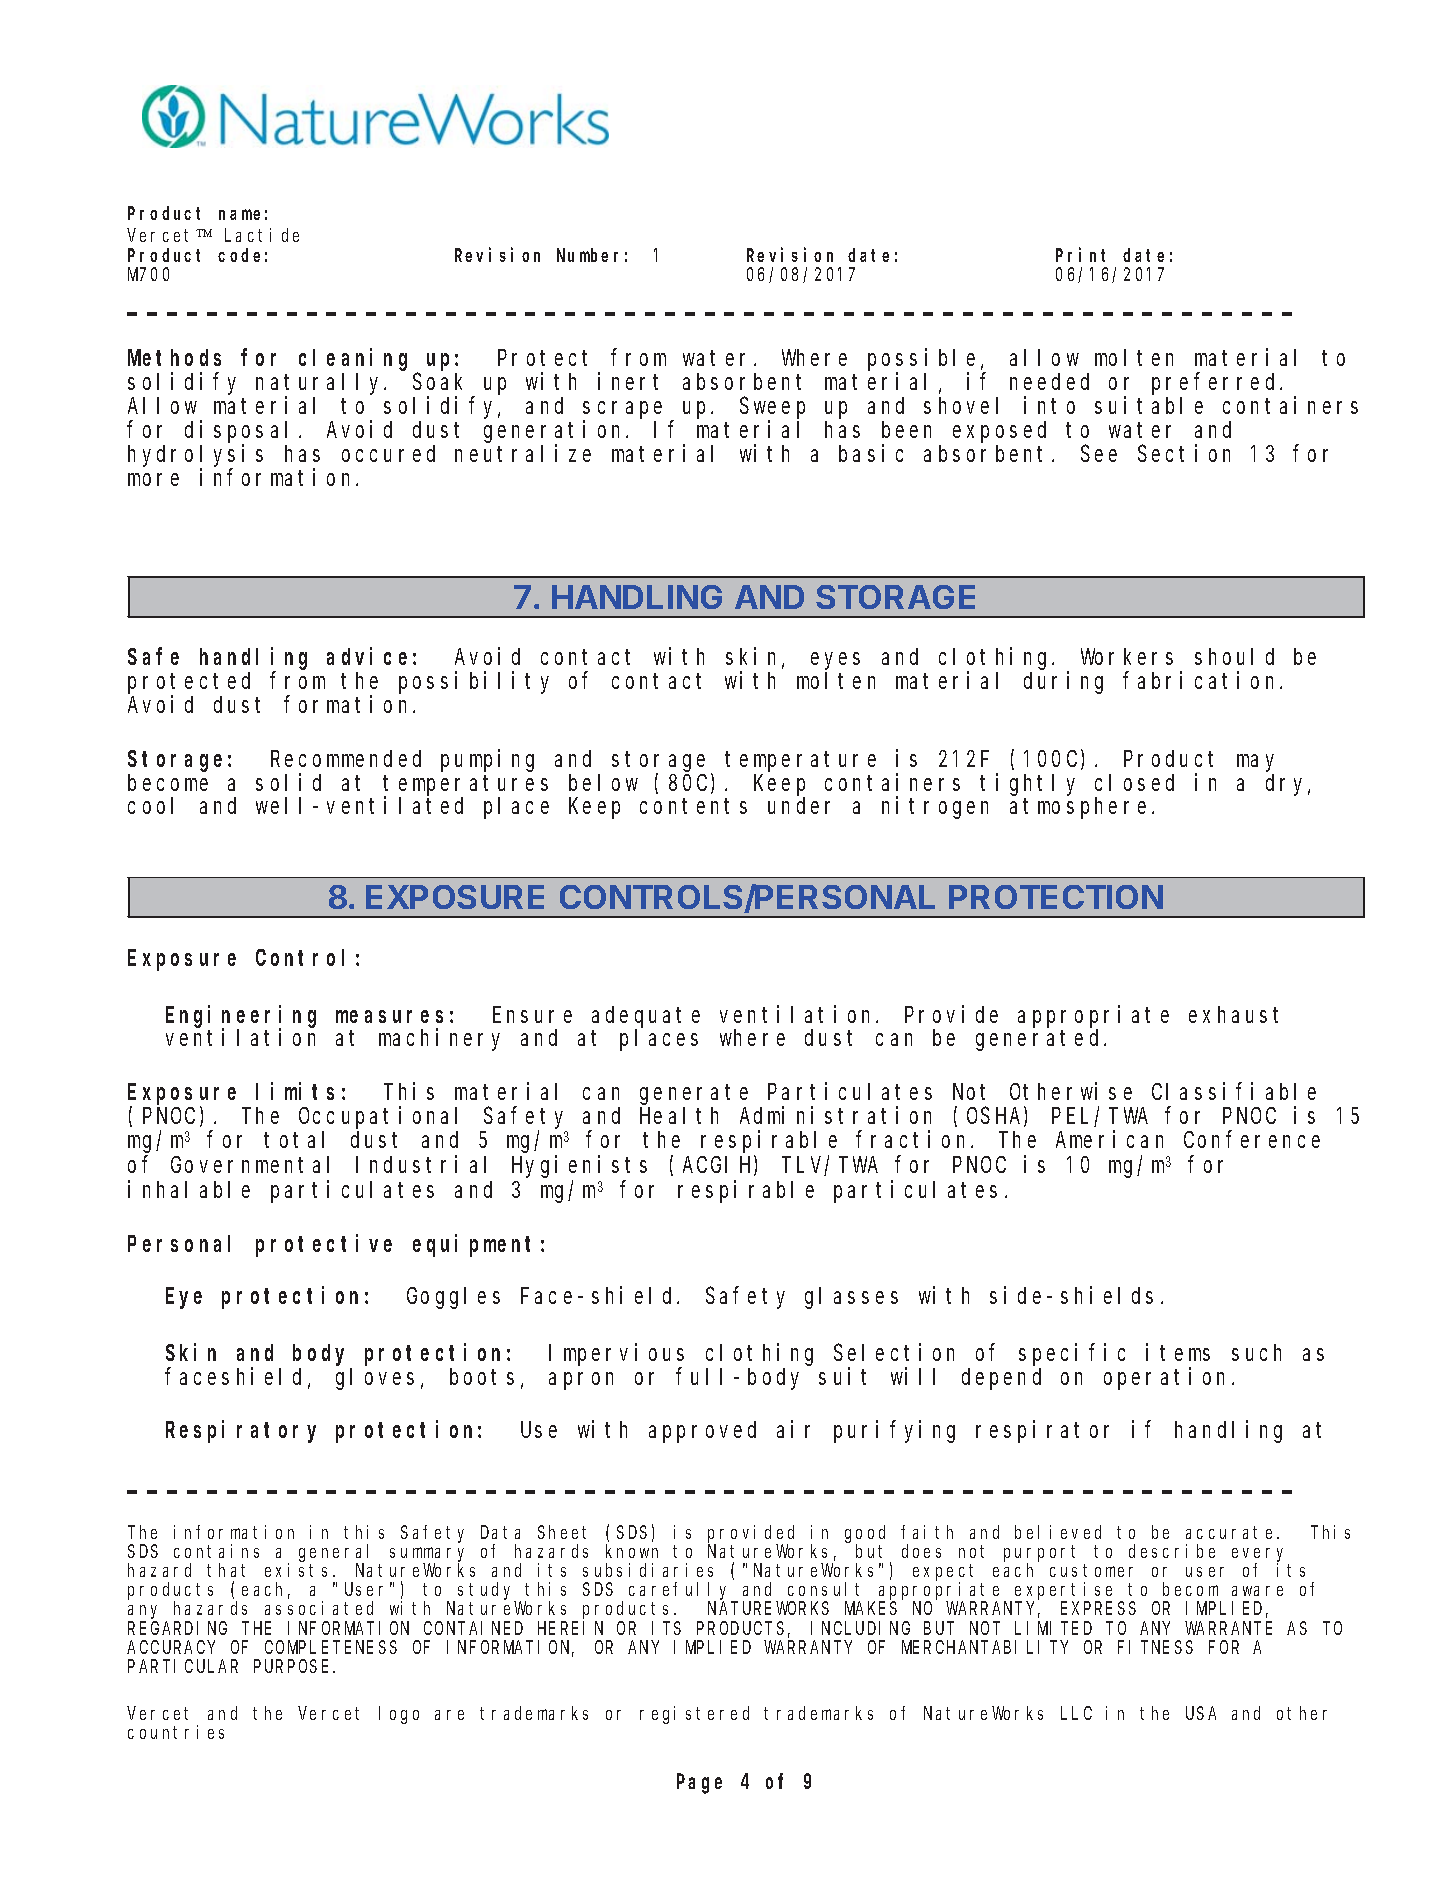 This document has height=1879, width=1452. What do you see at coordinates (1078, 808) in the document?
I see `atmosphere` at bounding box center [1078, 808].
